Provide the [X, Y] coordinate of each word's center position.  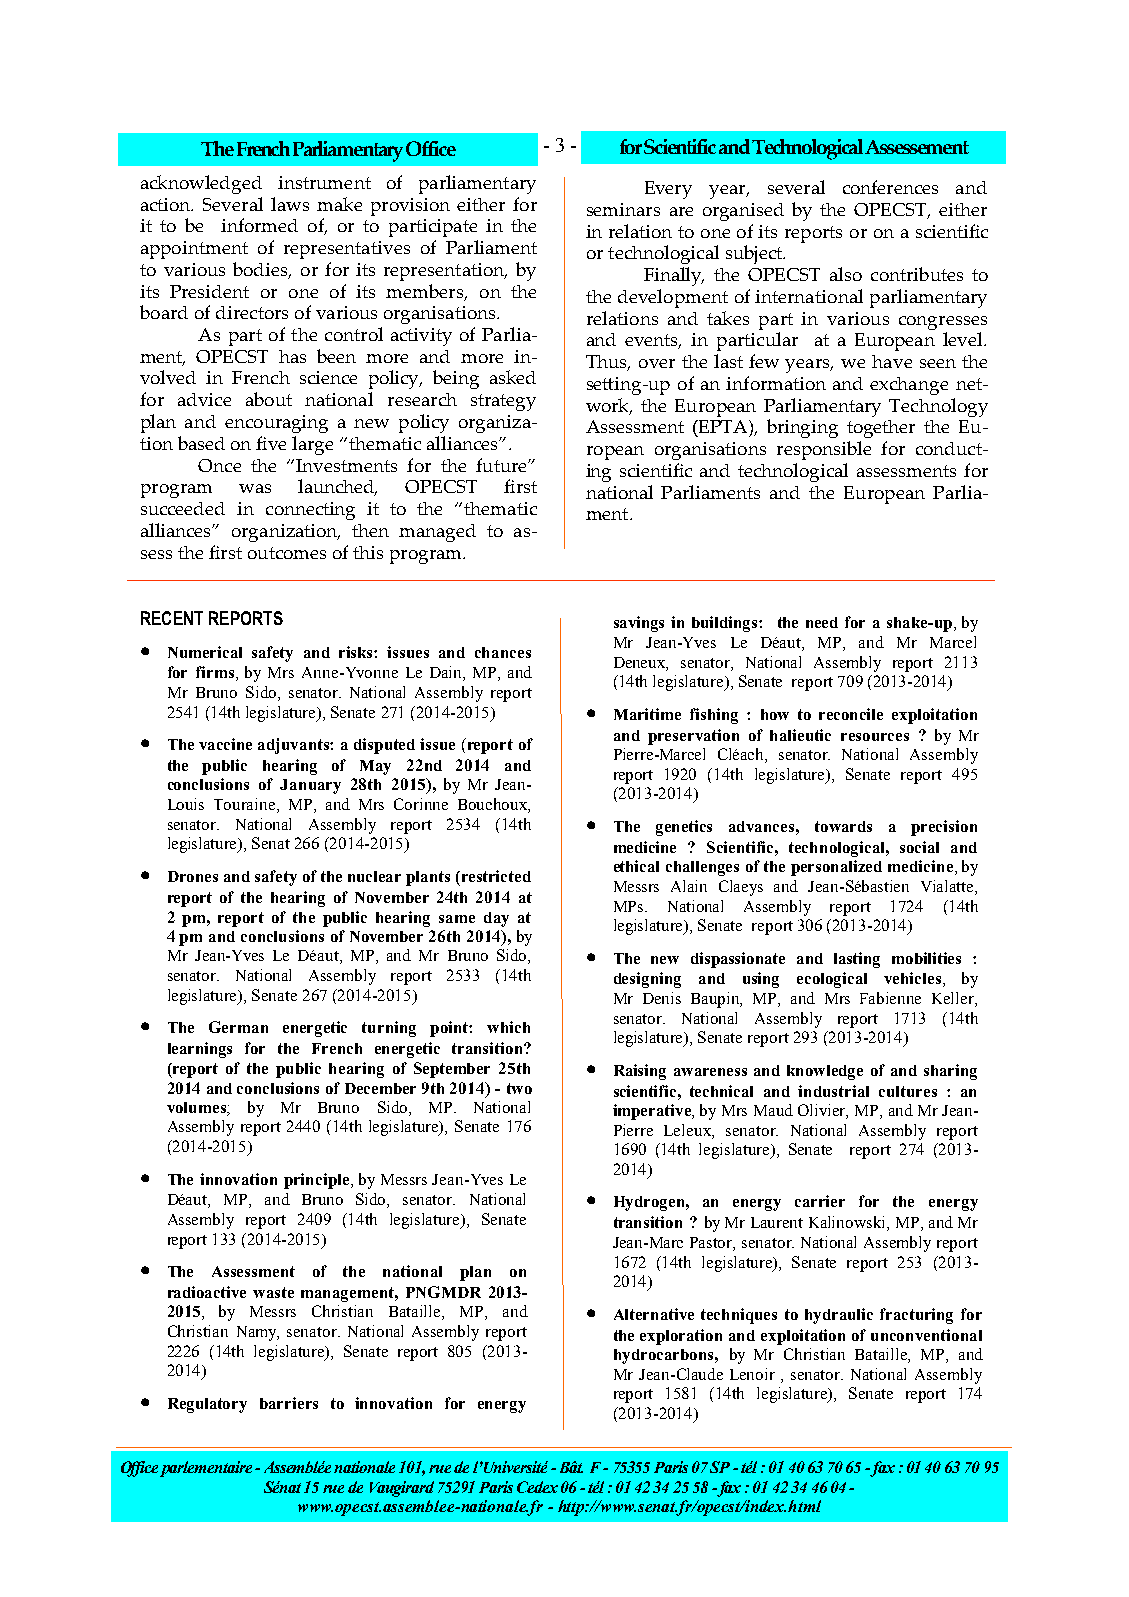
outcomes [287, 553]
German [238, 1027]
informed [259, 225]
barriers [289, 1403]
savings [639, 624]
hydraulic [839, 1316]
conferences [890, 187]
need [822, 622]
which [508, 1027]
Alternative [654, 1314]
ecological [832, 980]
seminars [623, 209]
